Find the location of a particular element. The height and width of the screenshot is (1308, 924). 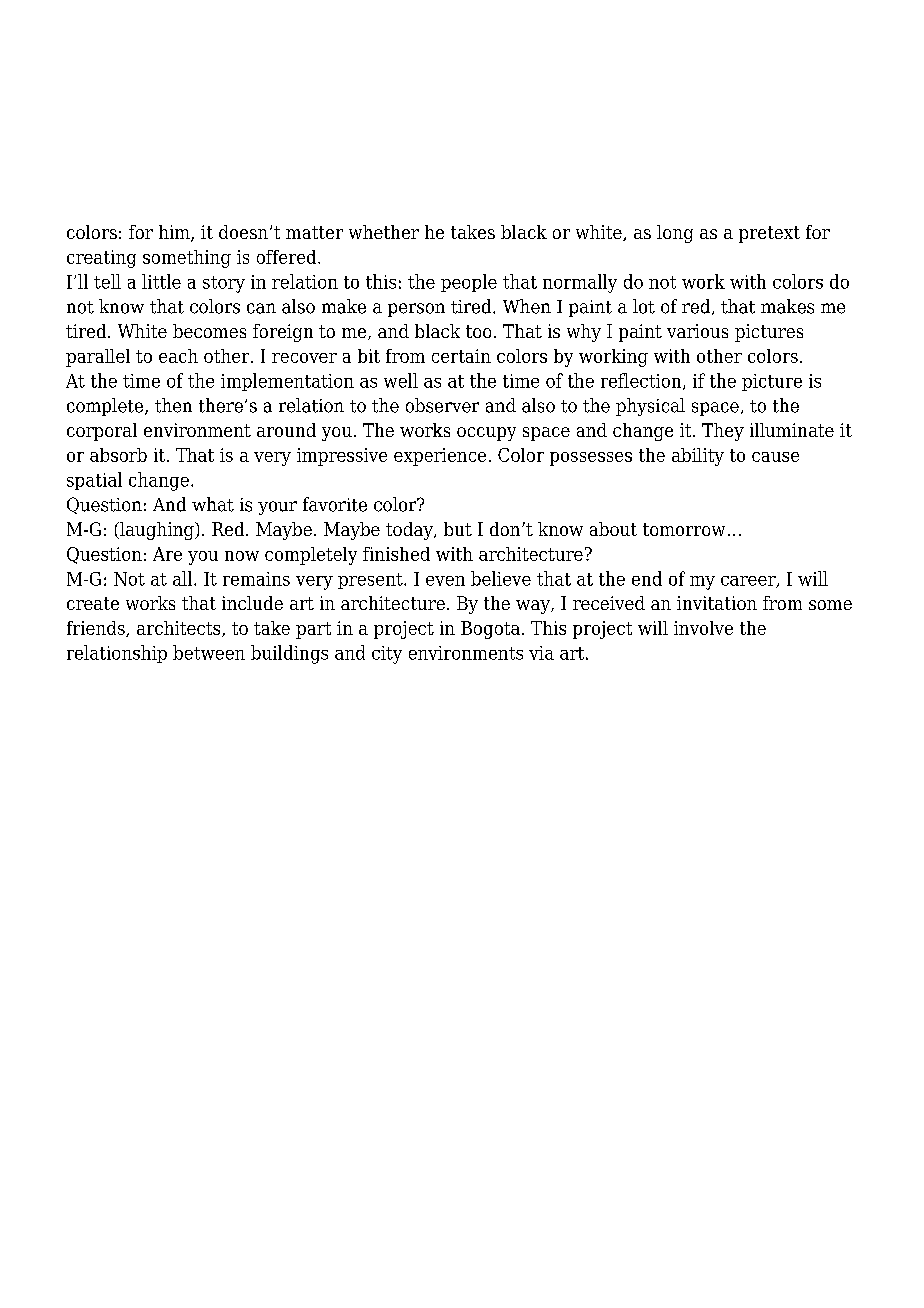

architects is located at coordinates (180, 629).
